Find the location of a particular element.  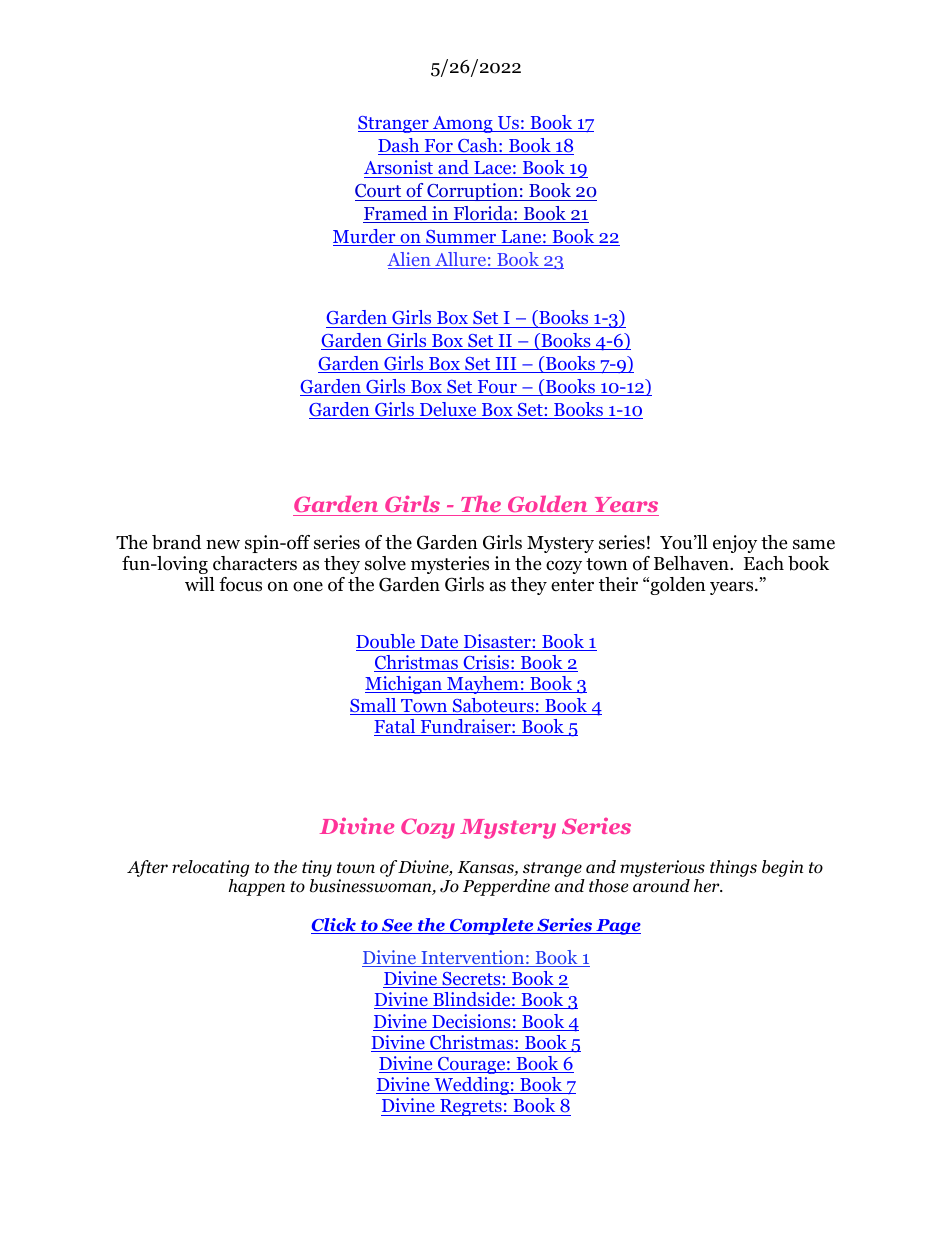

Court is located at coordinates (379, 192).
